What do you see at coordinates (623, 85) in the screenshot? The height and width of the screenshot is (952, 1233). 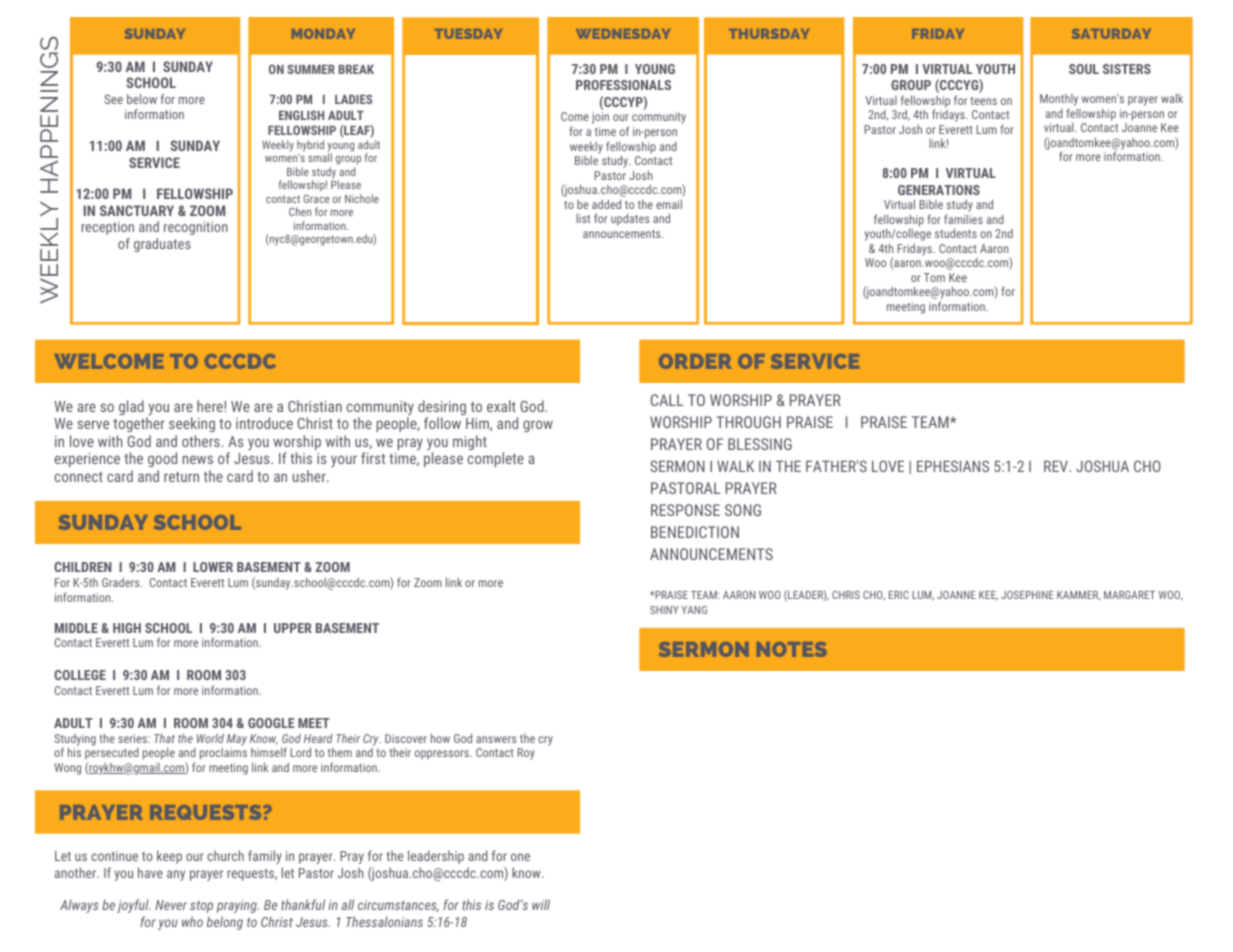 I see `PROFESSIONALS` at bounding box center [623, 85].
